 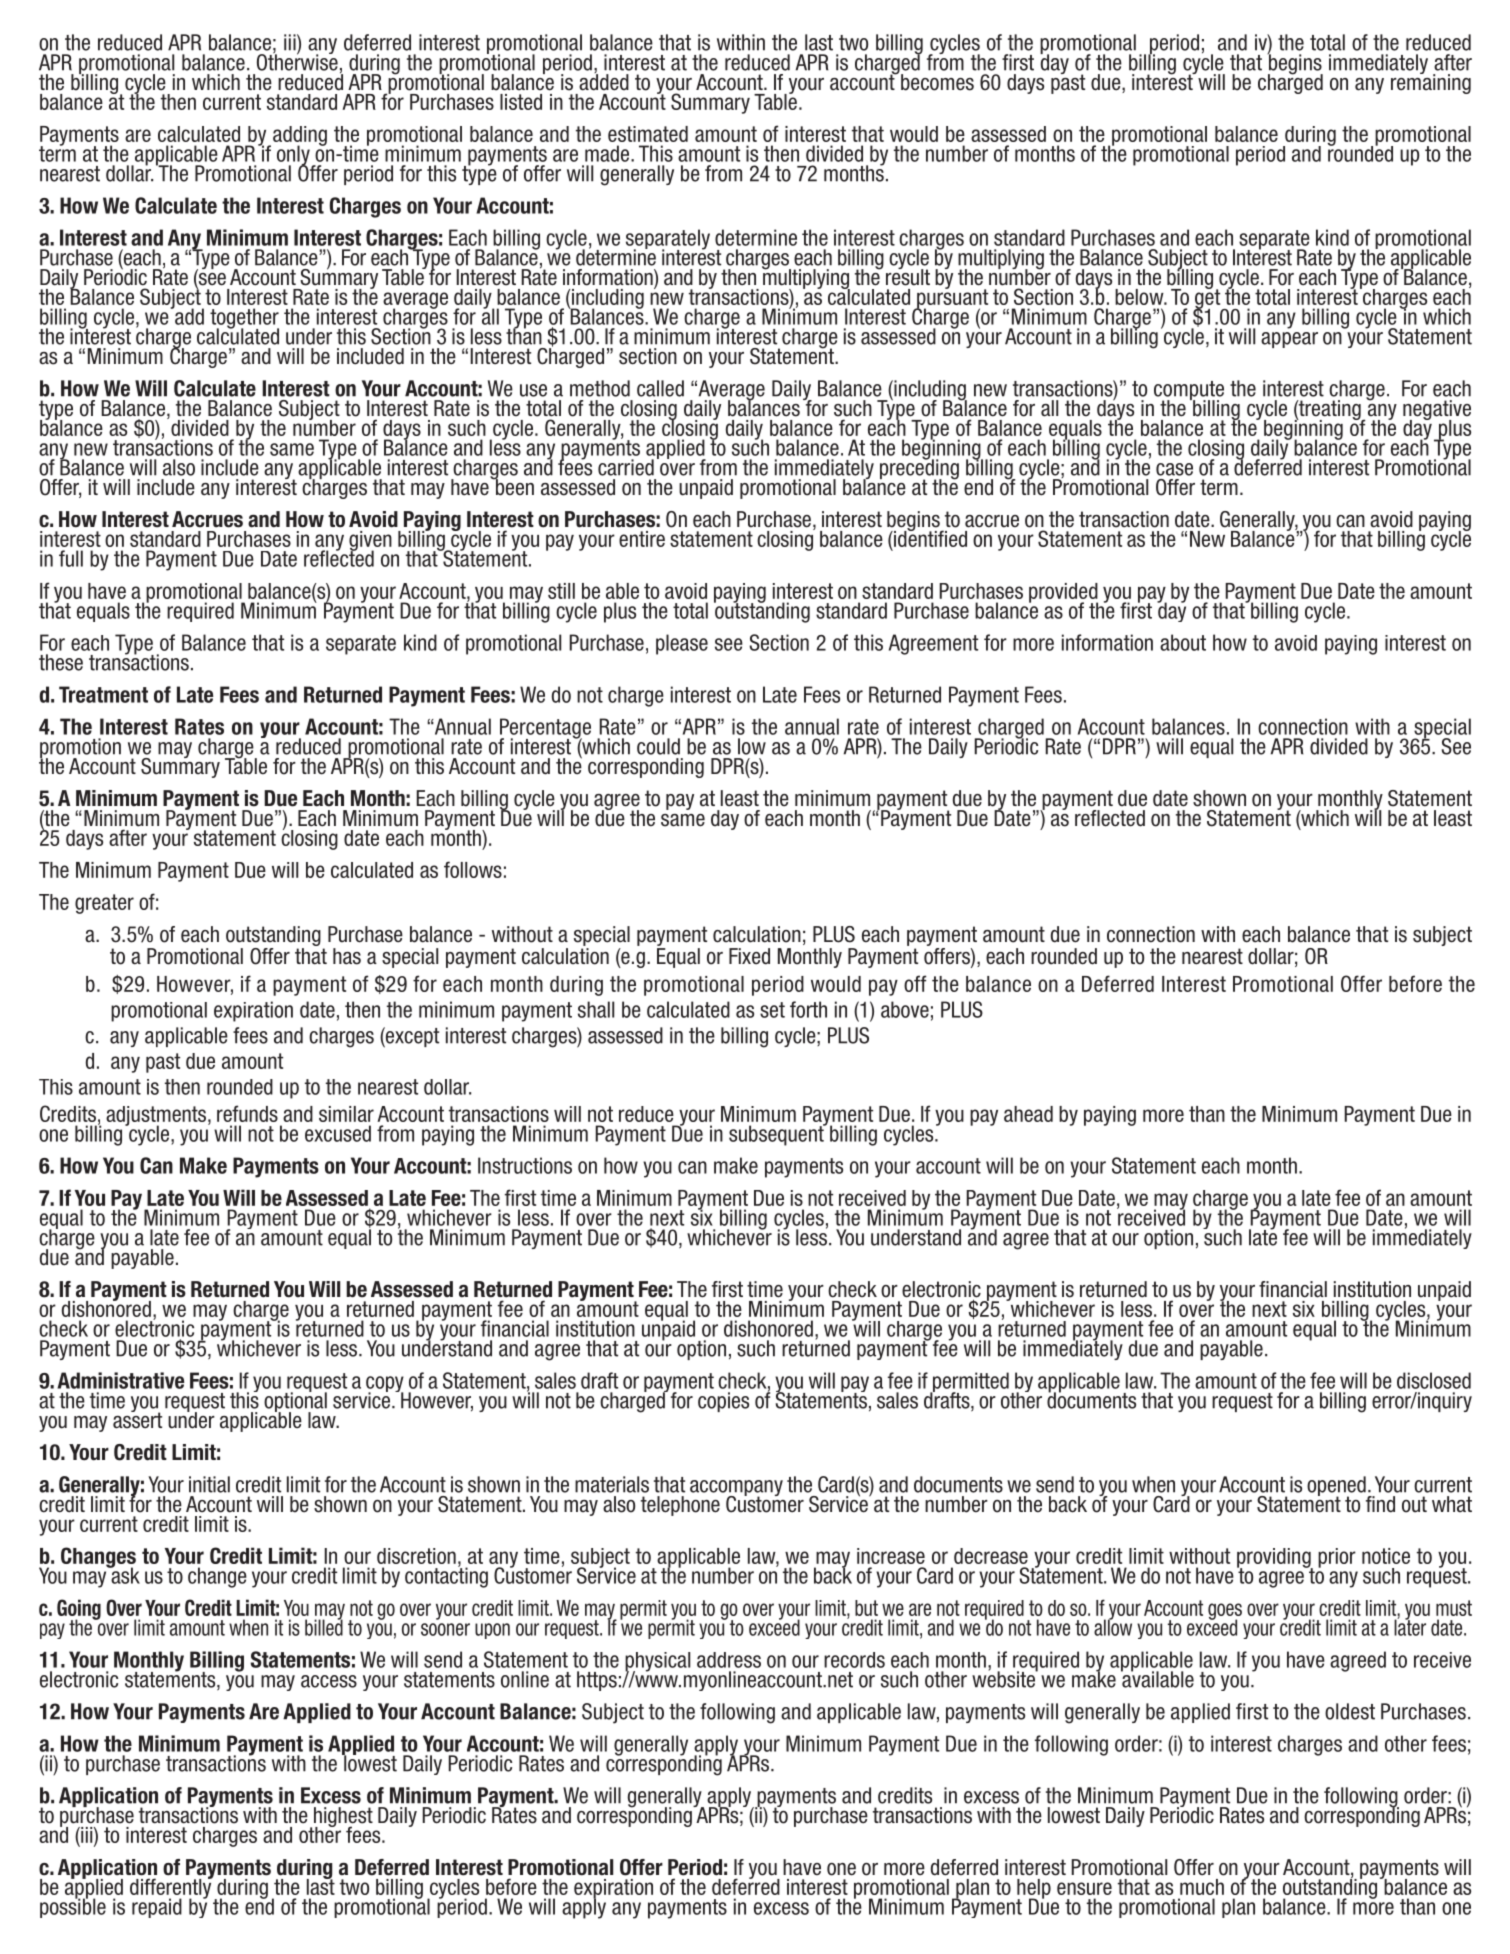 What do you see at coordinates (1028, 1114) in the document?
I see `ahead` at bounding box center [1028, 1114].
